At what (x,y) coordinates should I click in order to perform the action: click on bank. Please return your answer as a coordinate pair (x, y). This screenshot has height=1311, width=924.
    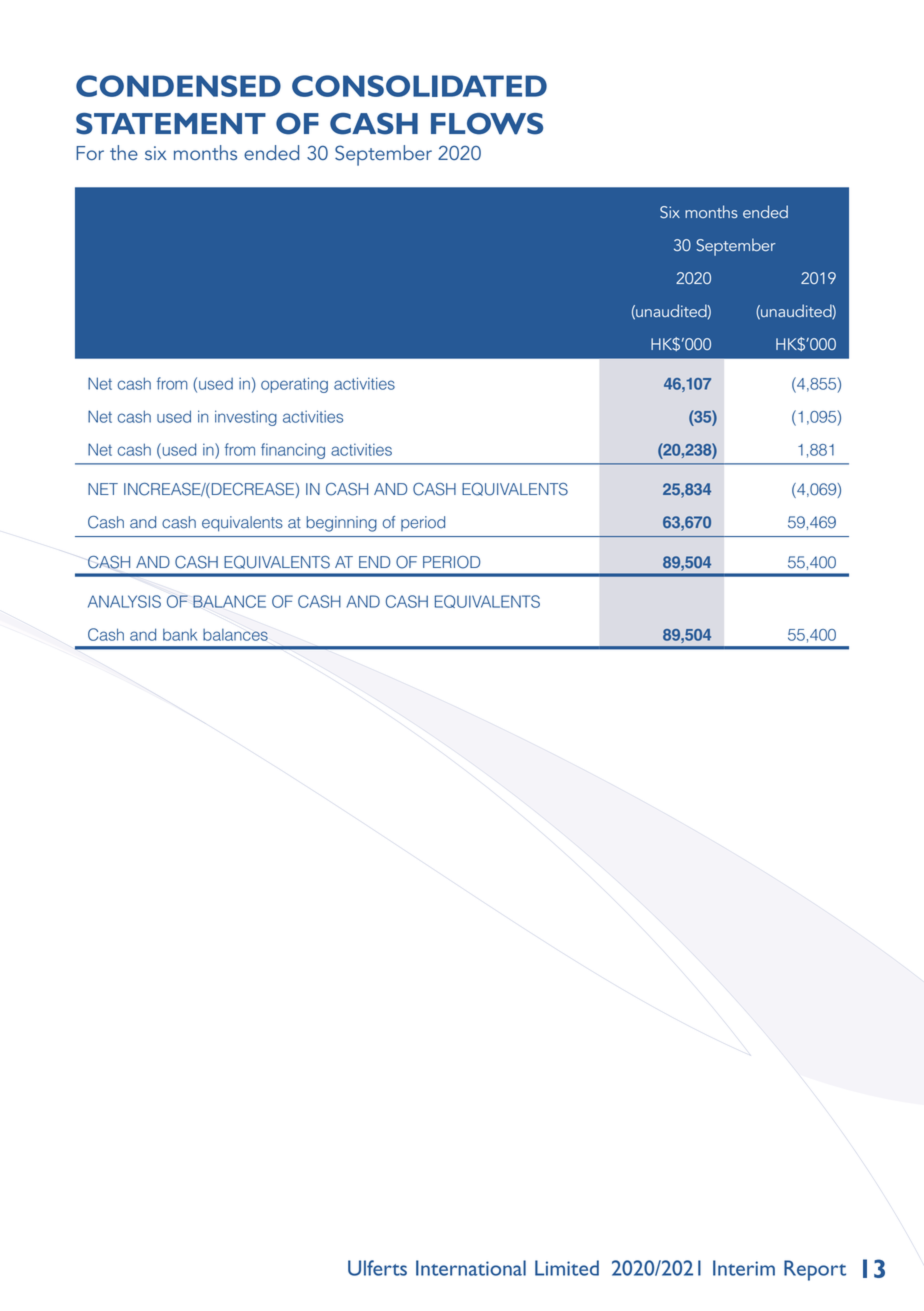
    Looking at the image, I should click on (180, 635).
